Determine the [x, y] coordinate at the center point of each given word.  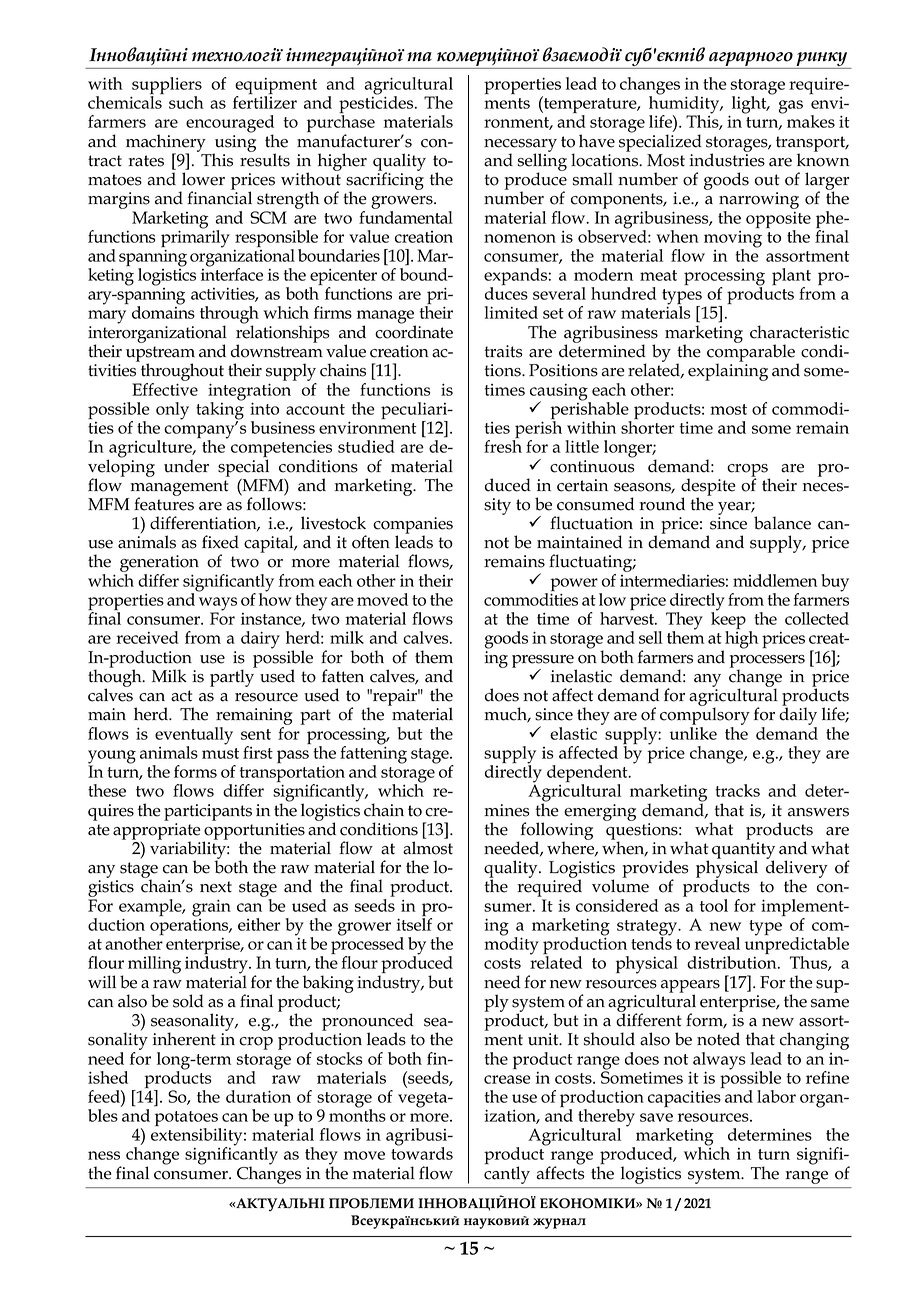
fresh [503, 445]
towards [422, 1152]
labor [776, 1096]
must [220, 753]
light [749, 106]
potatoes [187, 1120]
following [555, 832]
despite [708, 488]
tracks [737, 790]
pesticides [377, 105]
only [172, 411]
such [186, 102]
